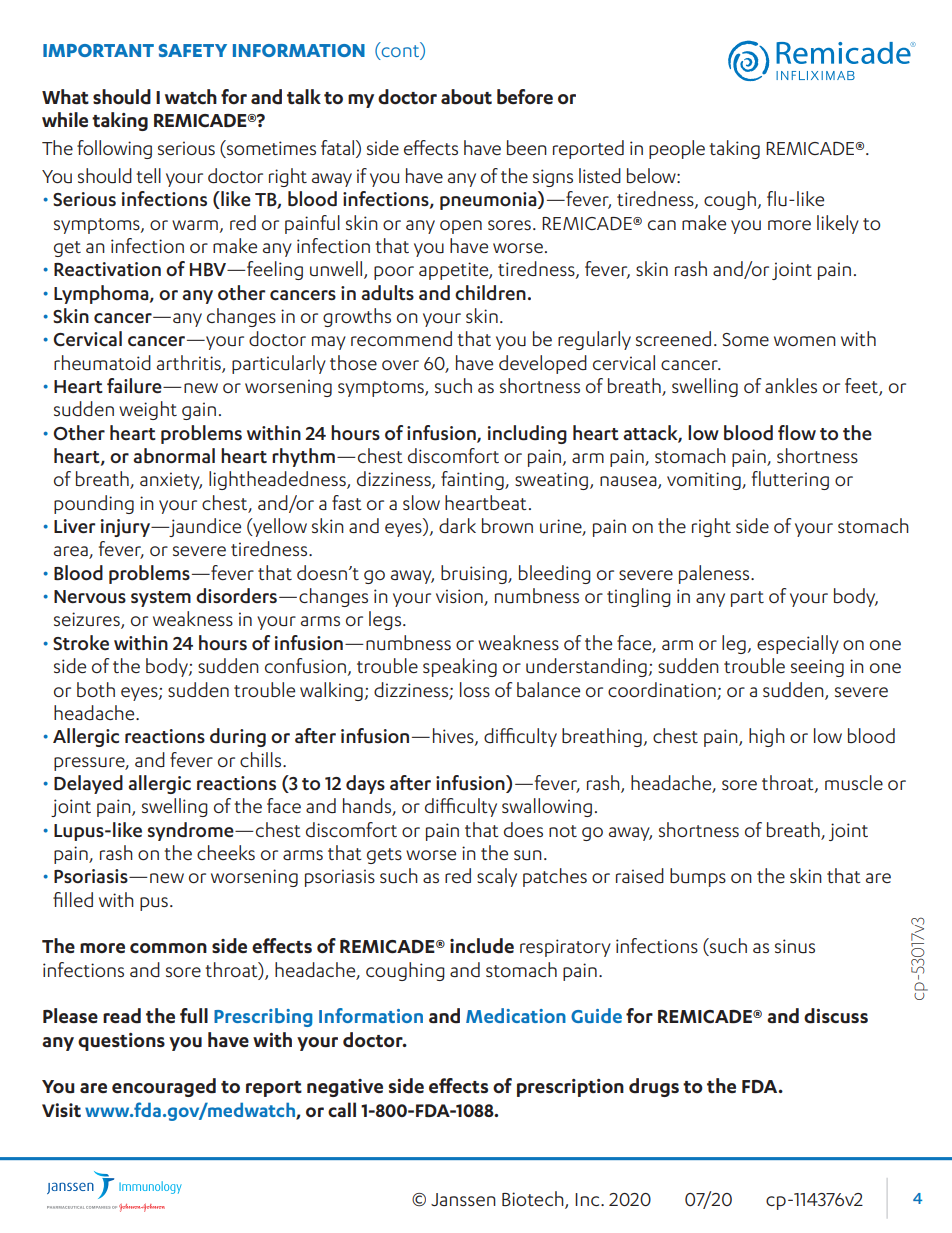  Describe the element at coordinates (161, 599) in the document. I see `system` at that location.
